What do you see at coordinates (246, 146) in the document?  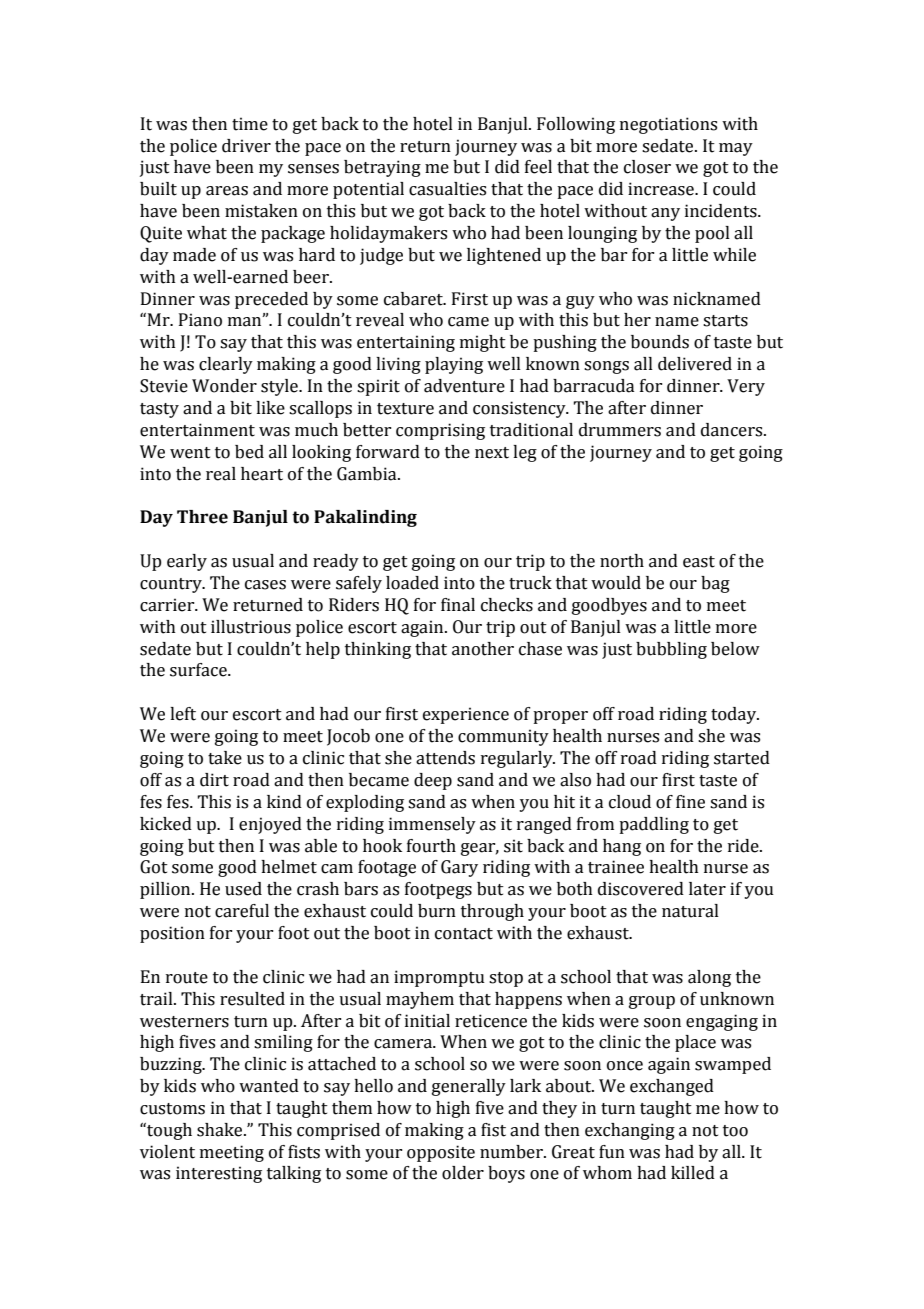 I see `driver` at bounding box center [246, 146].
